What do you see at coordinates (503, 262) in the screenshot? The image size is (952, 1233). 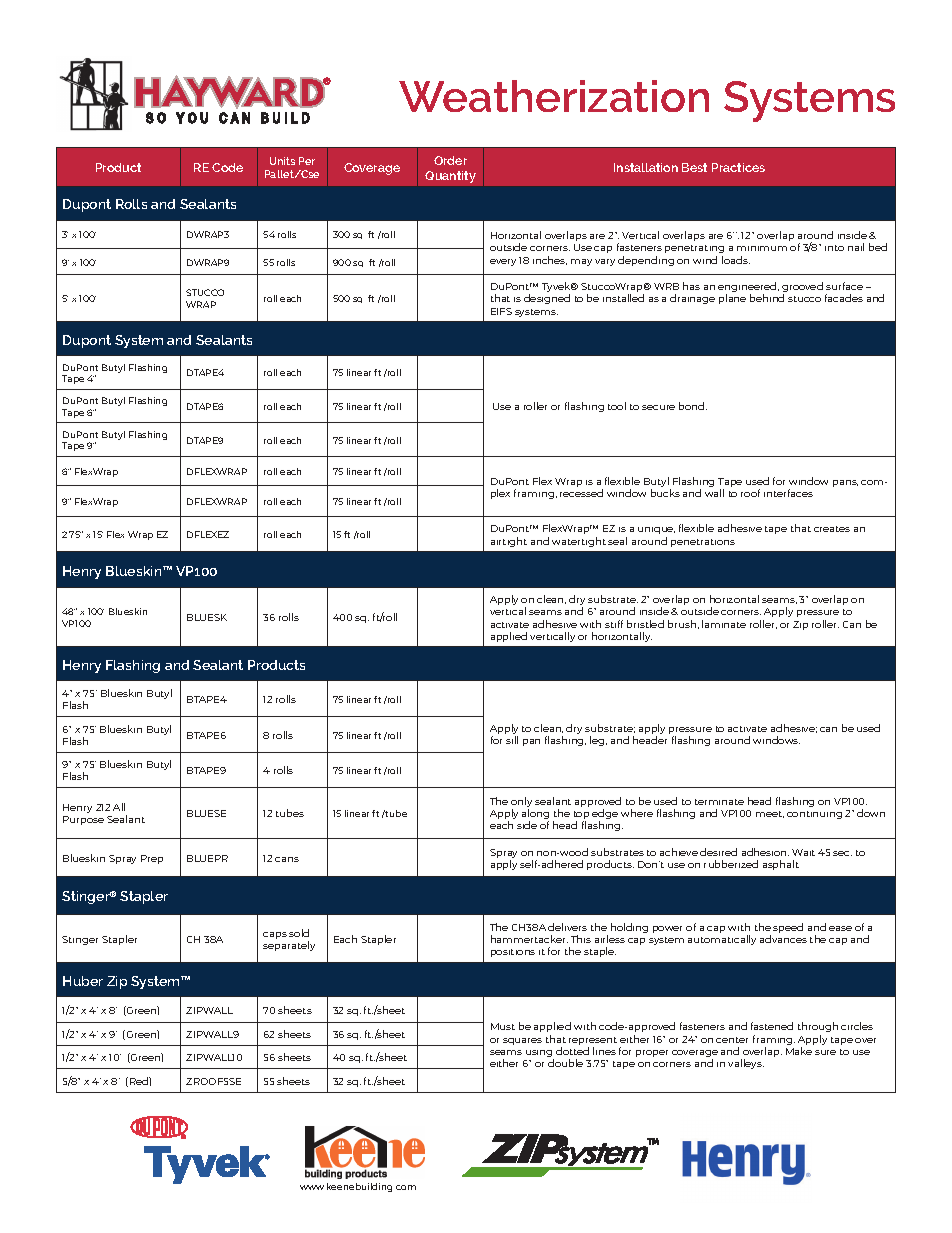 I see `every` at bounding box center [503, 262].
